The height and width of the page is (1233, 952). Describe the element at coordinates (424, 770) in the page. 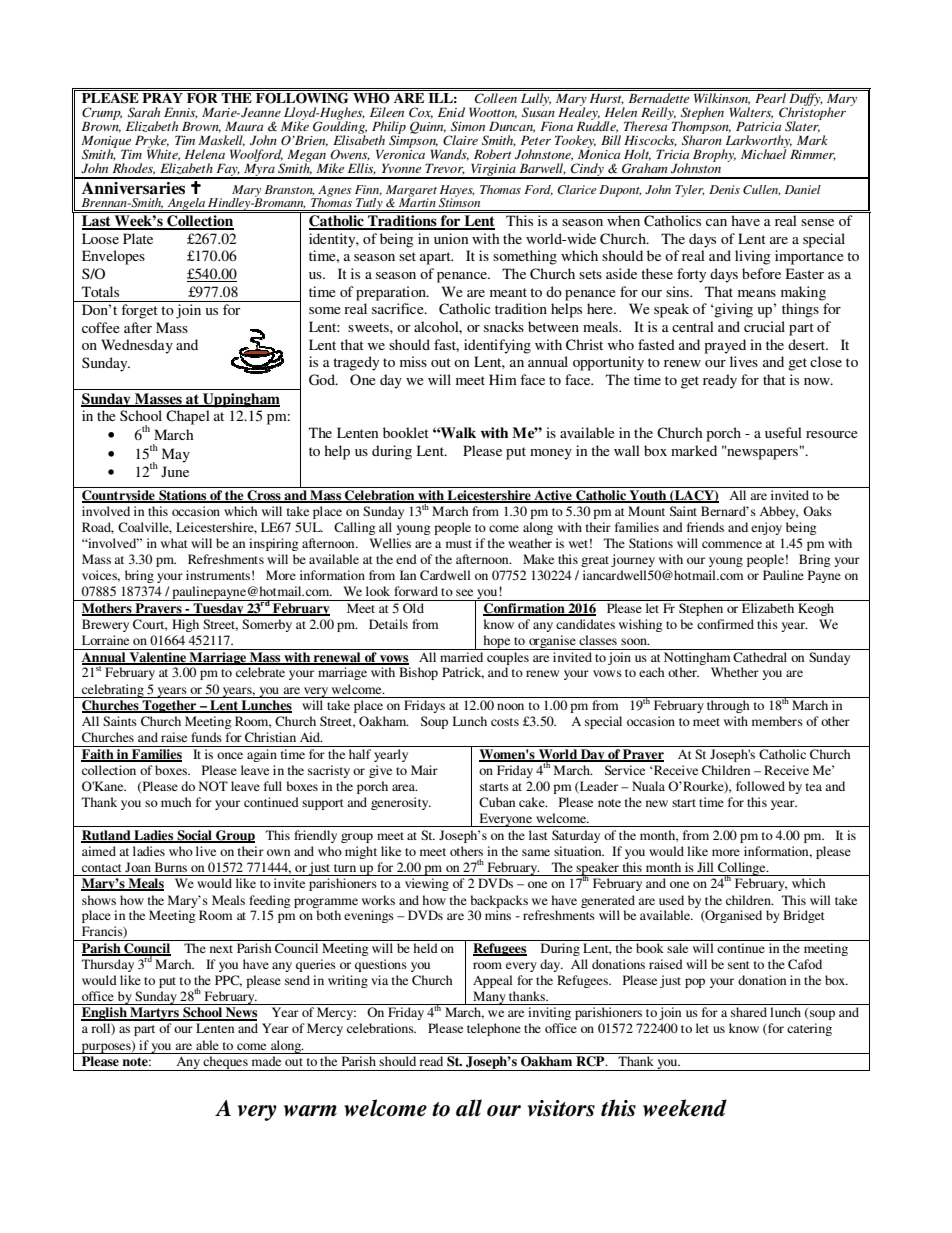

I see `Mair` at that location.
